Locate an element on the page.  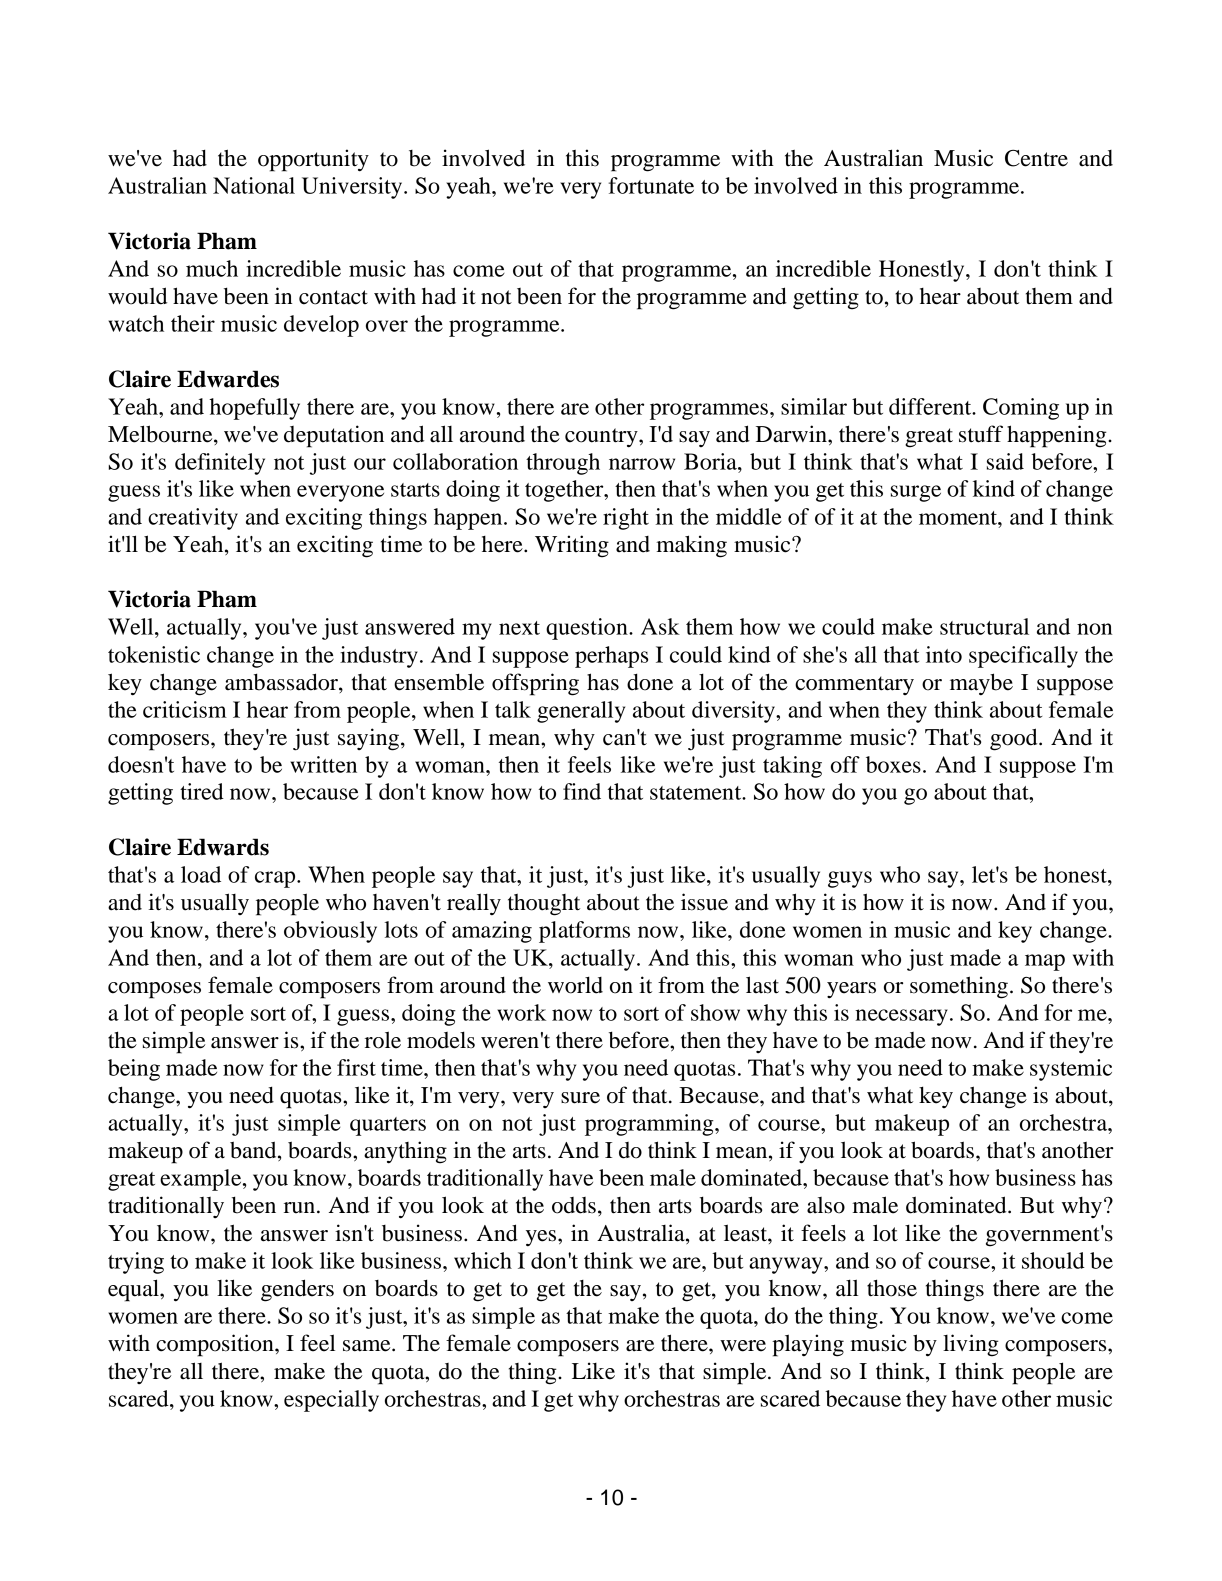
tired is located at coordinates (202, 791).
